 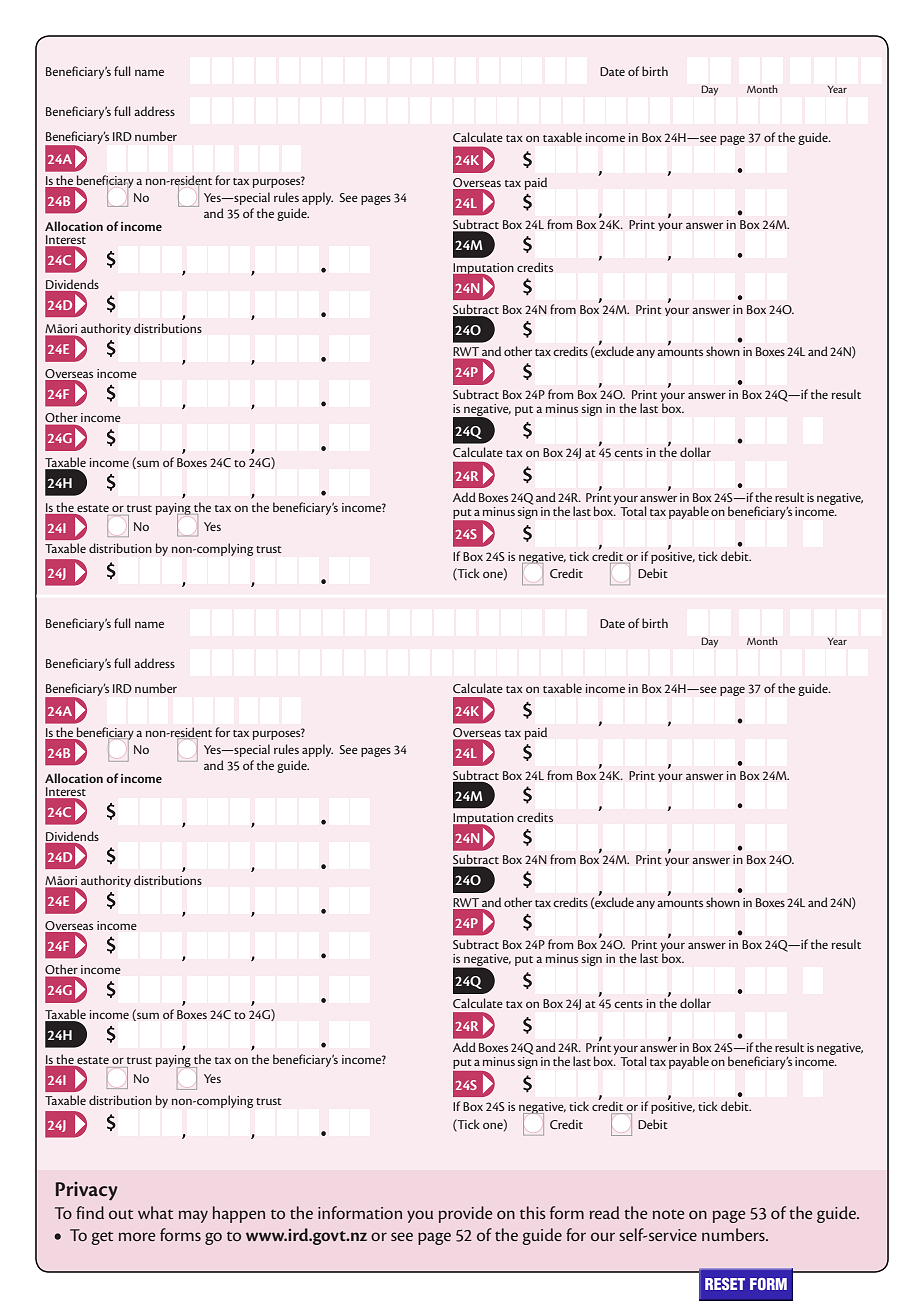 I want to click on get, so click(x=102, y=1238).
